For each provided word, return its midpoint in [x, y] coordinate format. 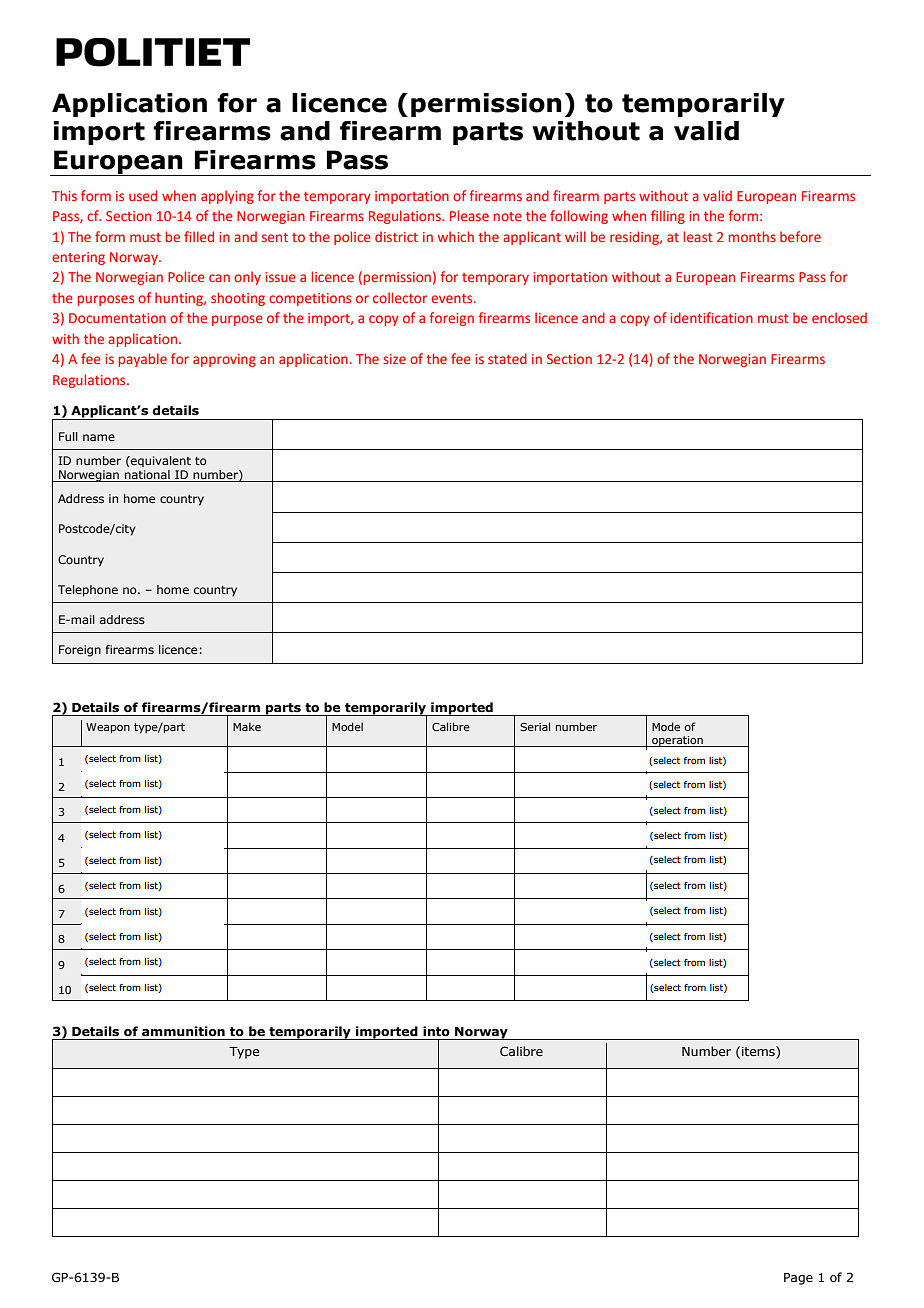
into [436, 1031]
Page [798, 1279]
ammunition [183, 1031]
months [752, 236]
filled [199, 236]
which [456, 236]
